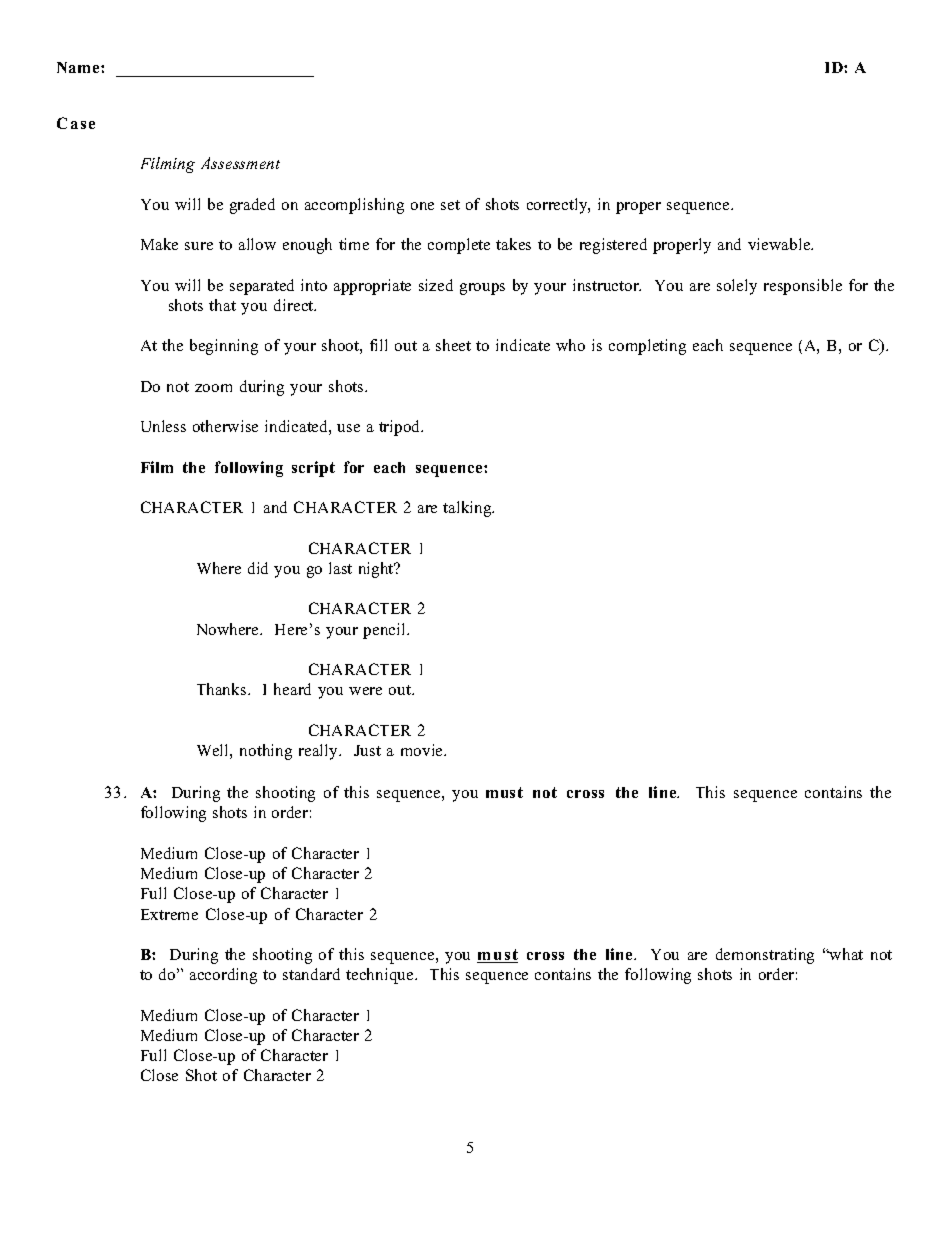  What do you see at coordinates (765, 956) in the image?
I see `demonstrating` at bounding box center [765, 956].
